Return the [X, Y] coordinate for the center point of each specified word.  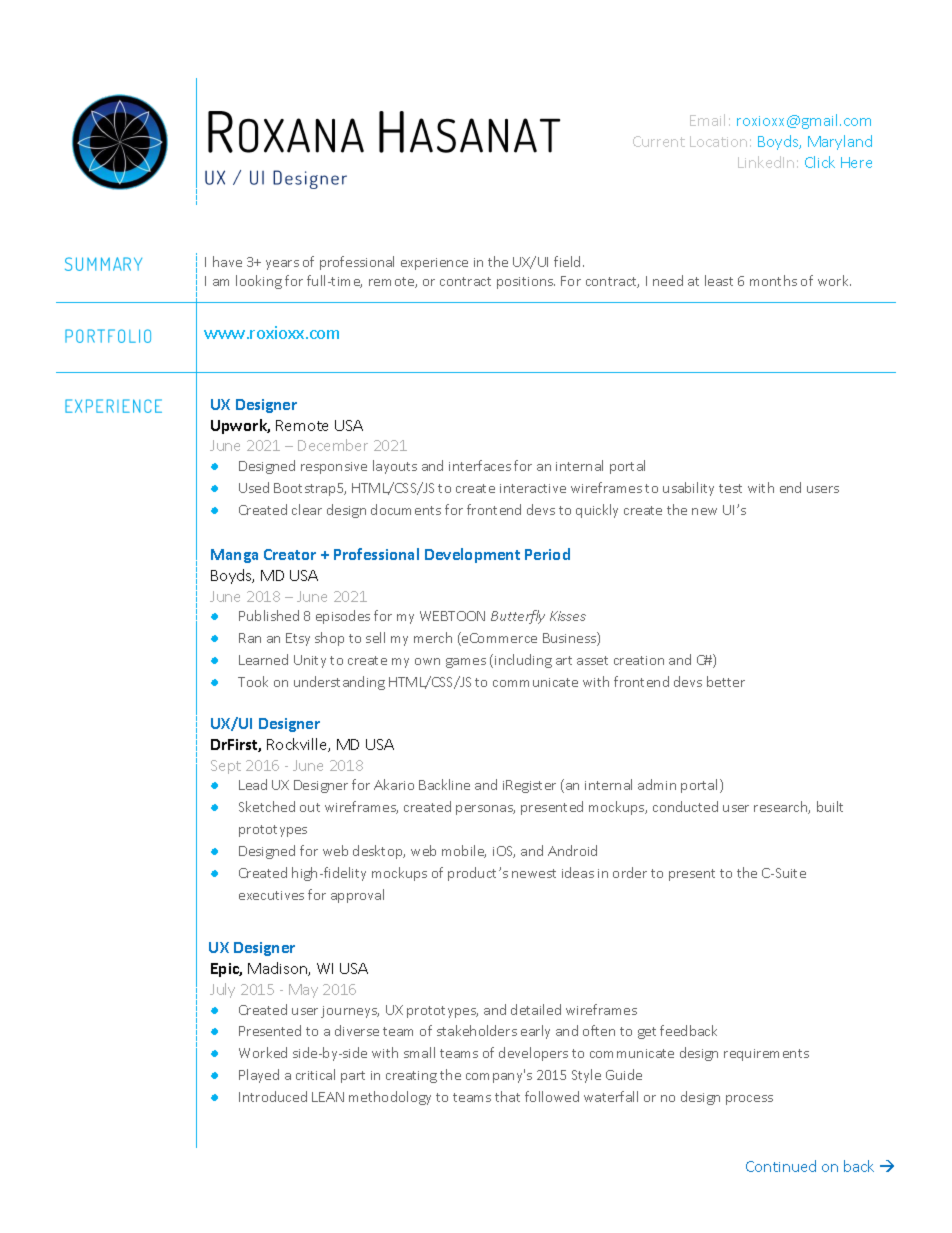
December [333, 445]
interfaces [480, 465]
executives [271, 895]
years [282, 265]
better [726, 681]
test [730, 488]
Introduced [273, 1096]
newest [534, 873]
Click [820, 162]
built [830, 806]
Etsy [298, 639]
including [523, 661]
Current [659, 141]
